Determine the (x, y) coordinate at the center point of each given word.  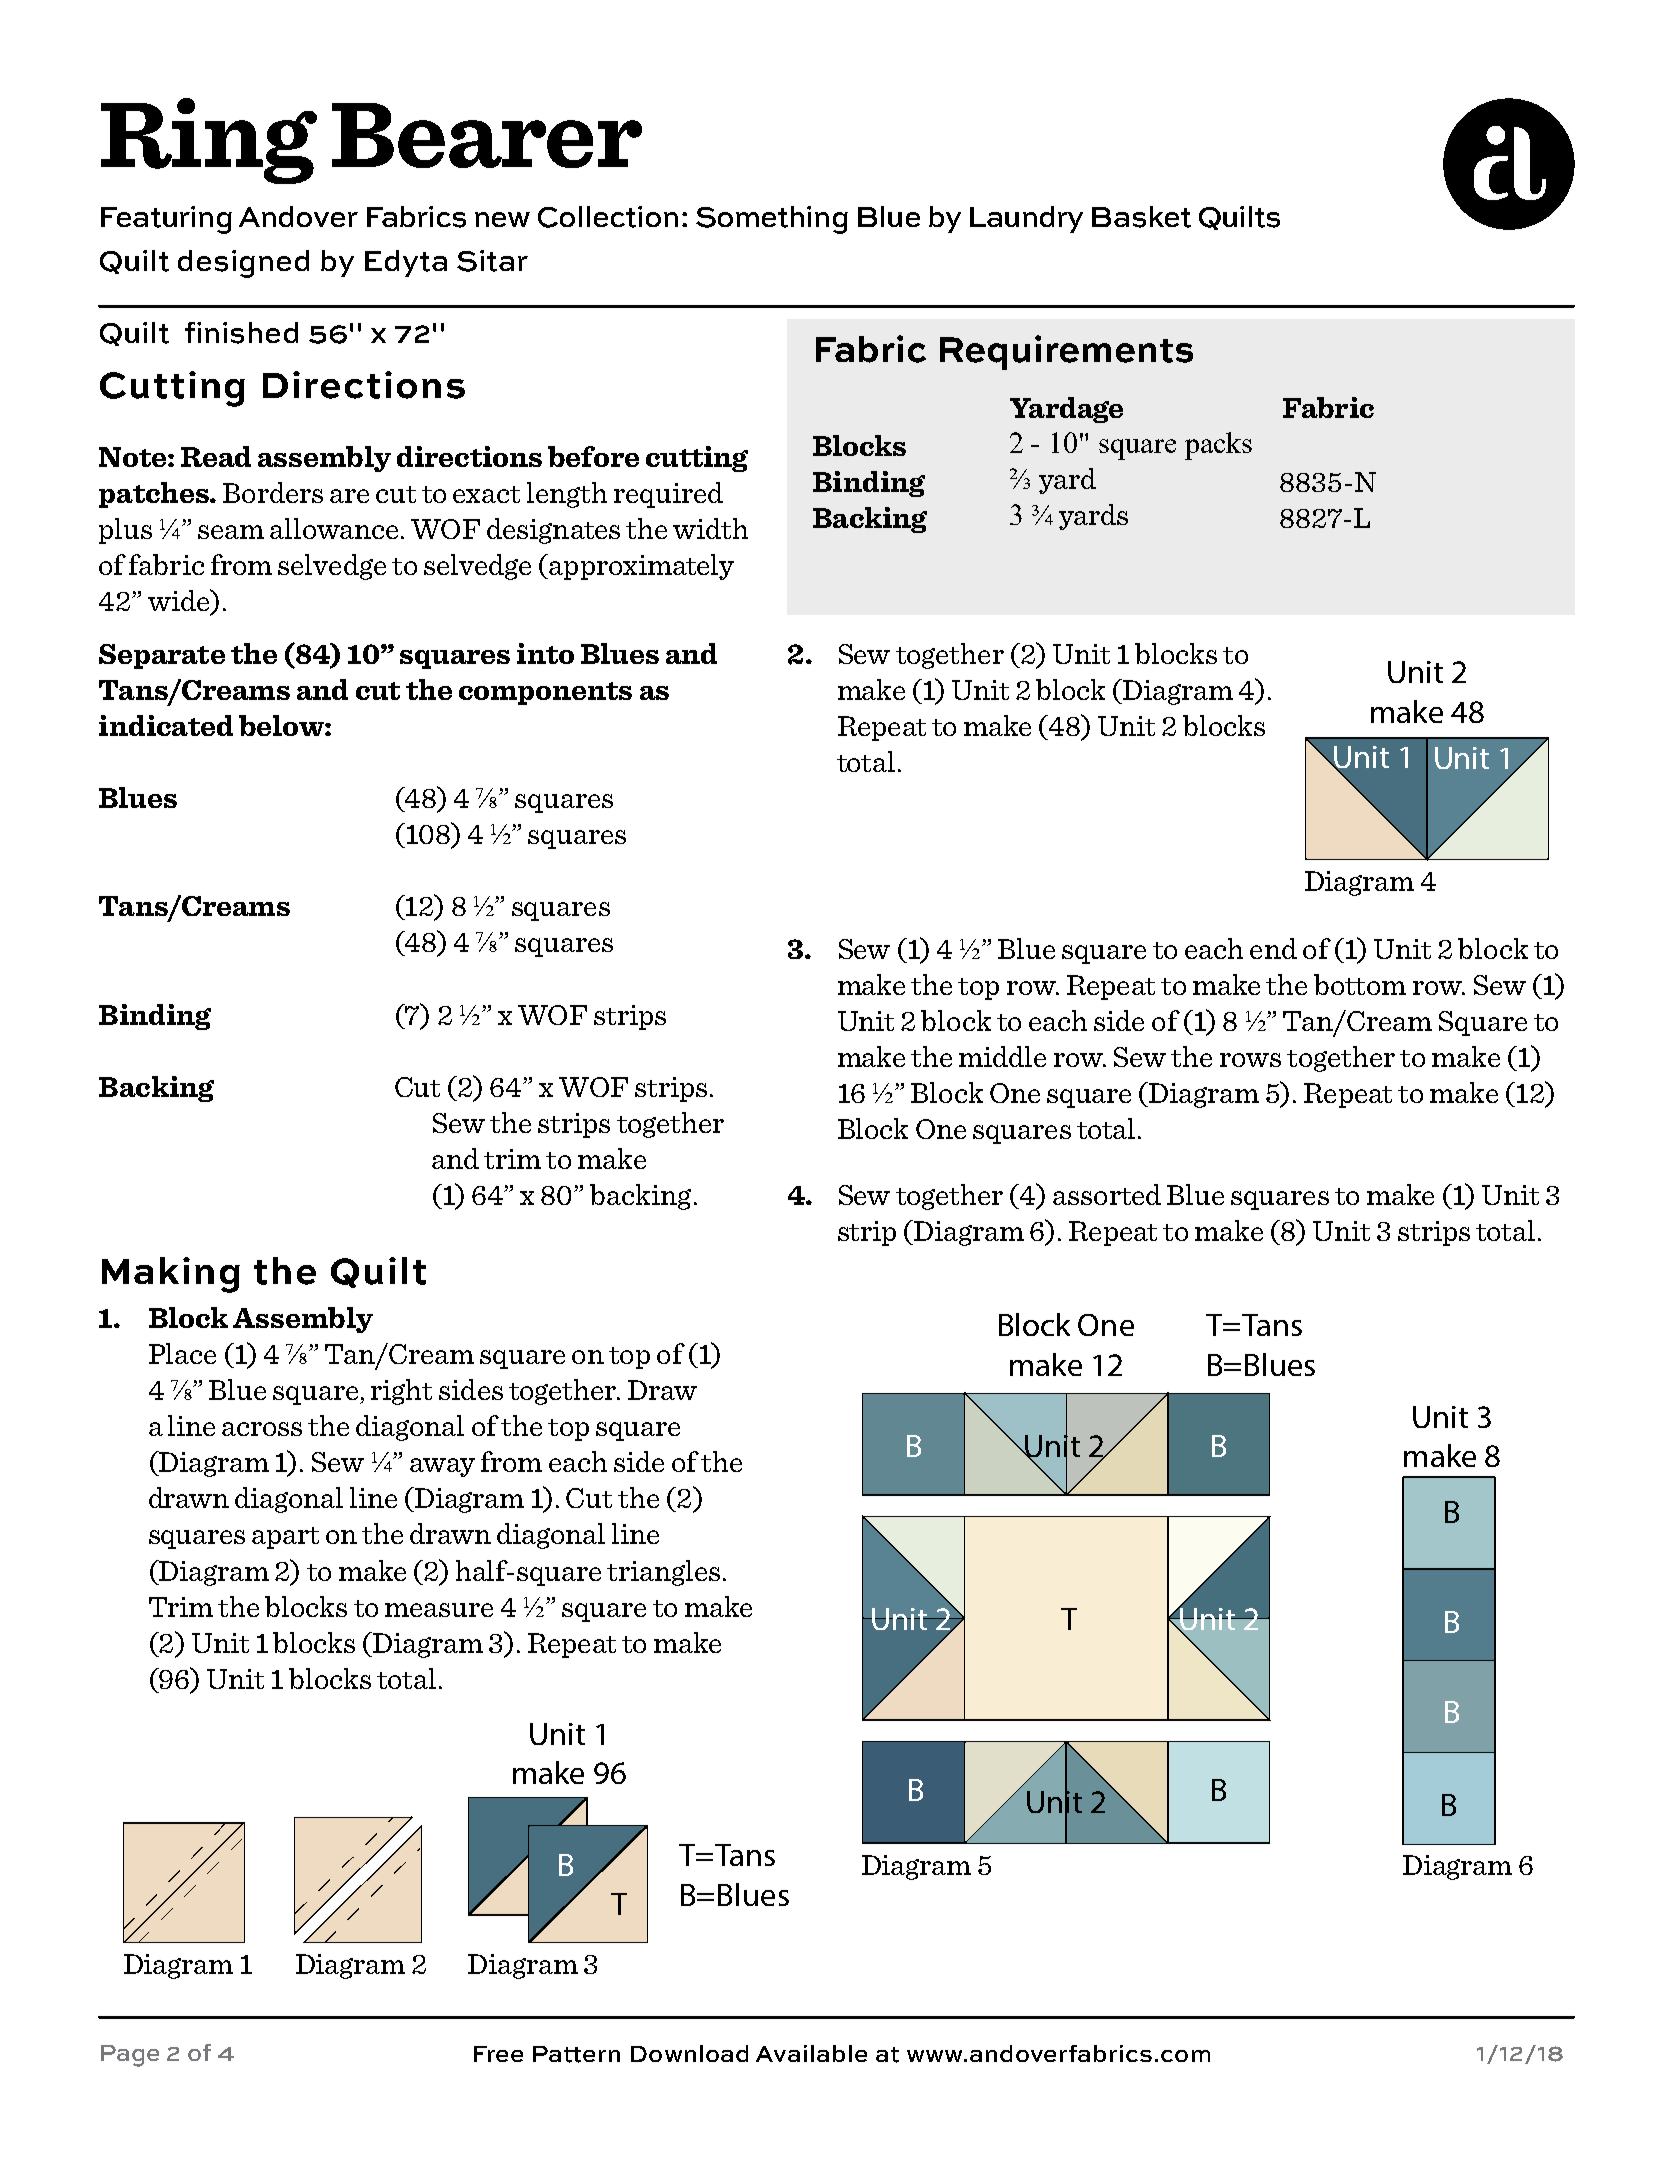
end (1273, 948)
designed (243, 264)
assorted (1107, 1194)
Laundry (1026, 219)
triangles (663, 1573)
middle (1002, 1056)
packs (1218, 446)
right (401, 1392)
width (710, 528)
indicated (166, 725)
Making (171, 1275)
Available (811, 2053)
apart (285, 1538)
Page (130, 2056)
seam (231, 532)
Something (772, 220)
